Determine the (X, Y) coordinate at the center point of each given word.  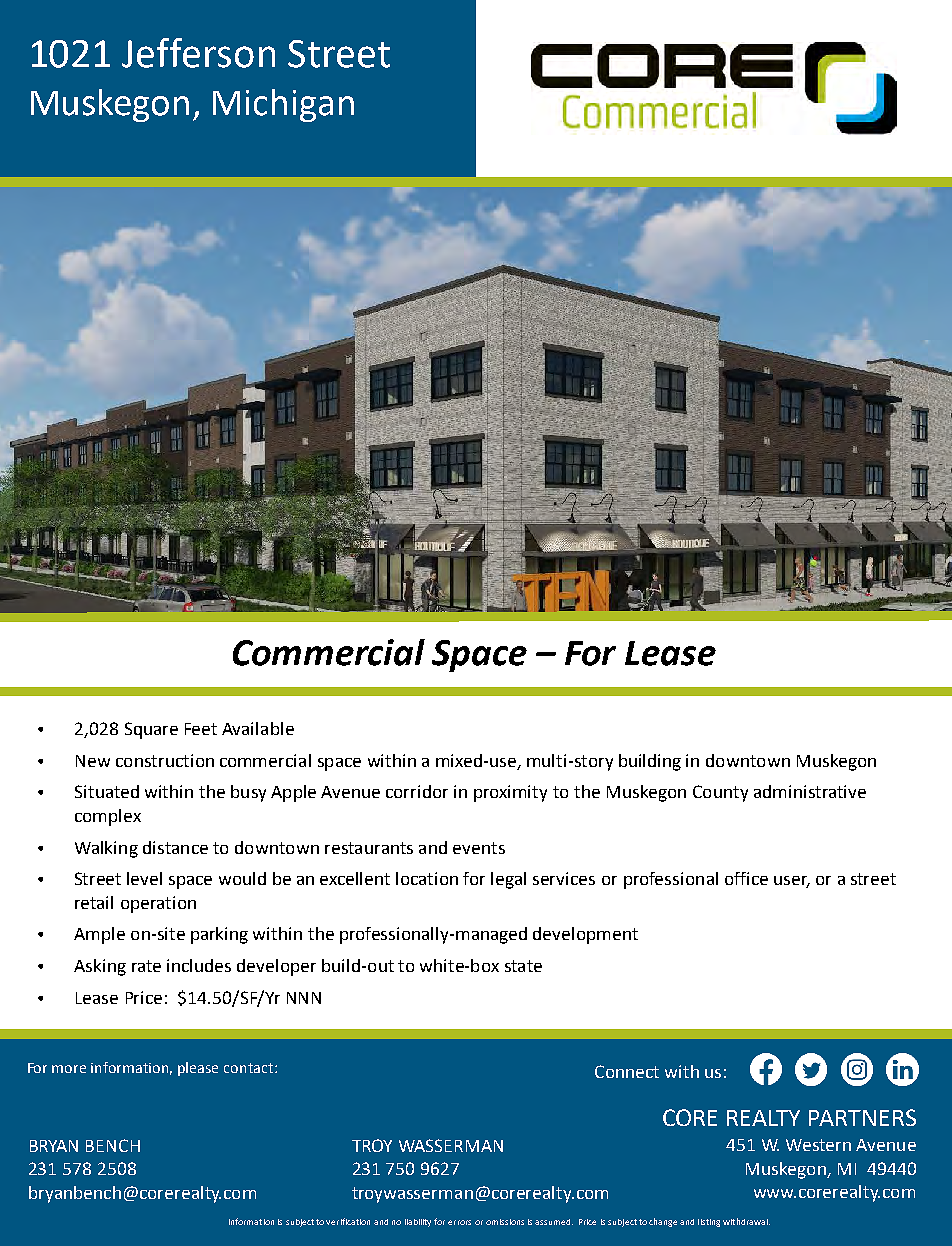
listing (709, 1223)
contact (250, 1068)
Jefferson (198, 53)
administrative (810, 791)
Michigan (283, 105)
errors (459, 1222)
